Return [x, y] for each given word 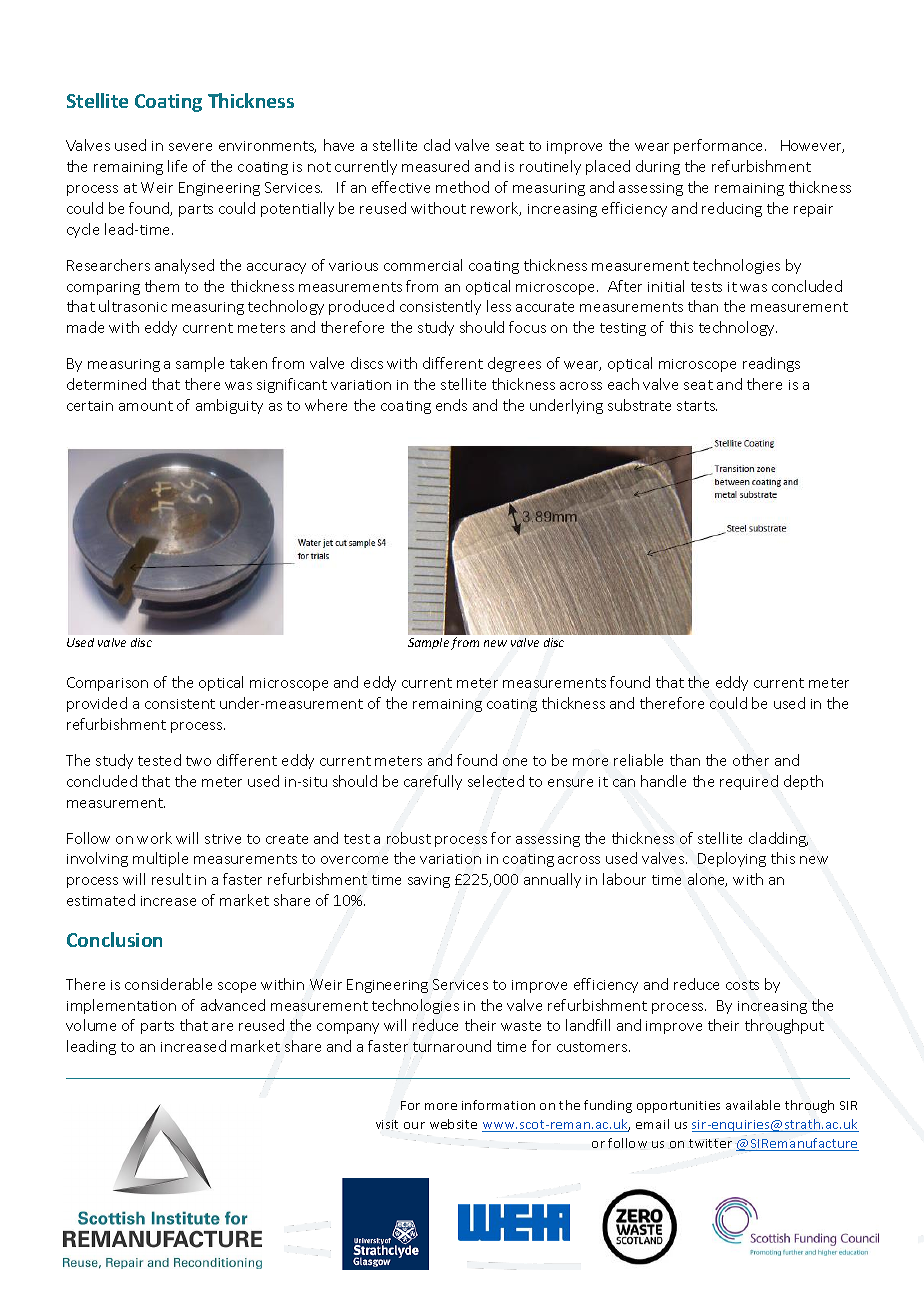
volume [91, 1025]
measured [435, 166]
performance [720, 146]
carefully [433, 782]
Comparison [107, 684]
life [177, 166]
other [751, 760]
